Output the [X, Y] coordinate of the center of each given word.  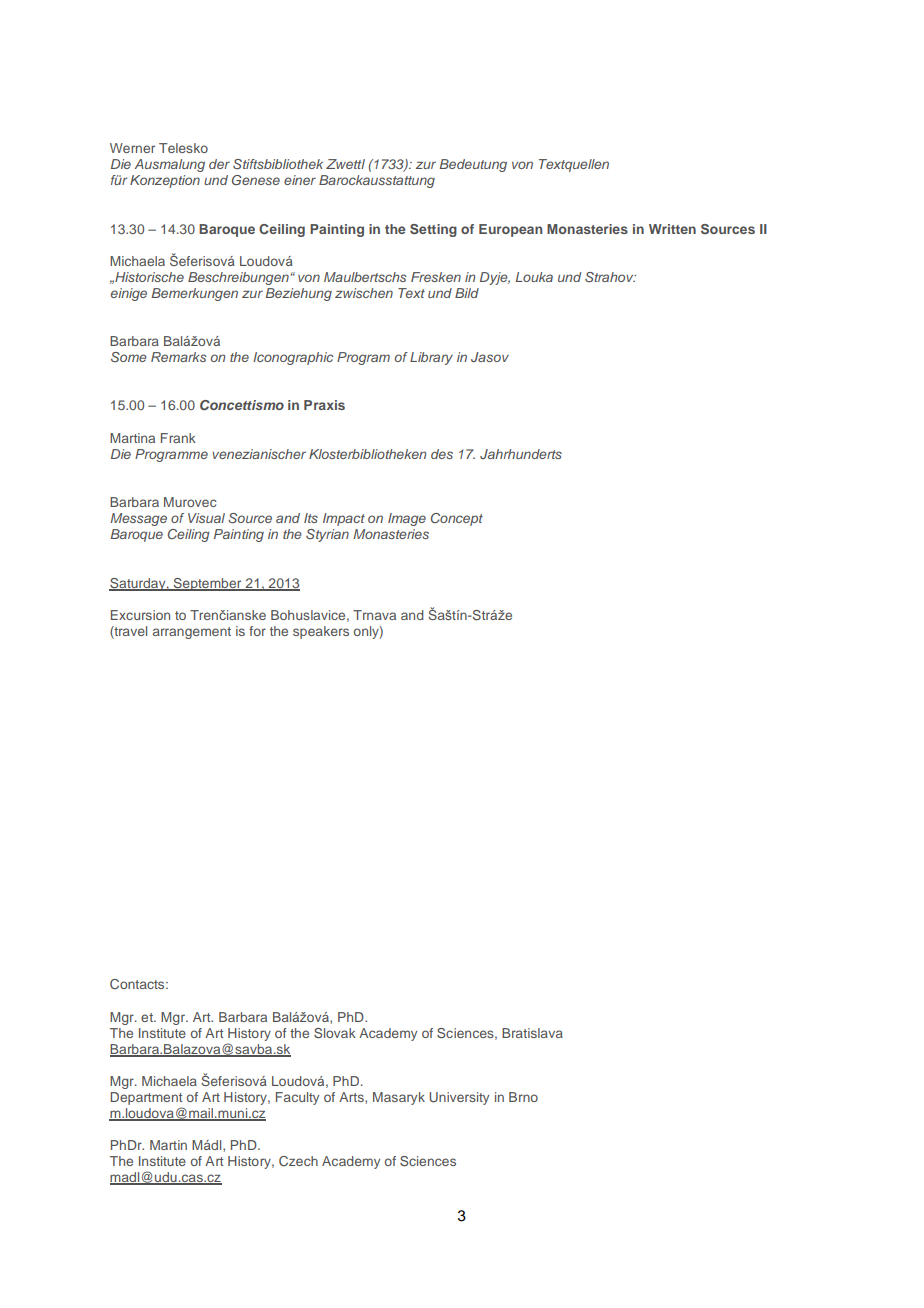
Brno [523, 1097]
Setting [433, 230]
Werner [132, 148]
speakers [321, 632]
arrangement [192, 633]
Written [672, 229]
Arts [352, 1098]
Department [146, 1098]
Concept [457, 519]
